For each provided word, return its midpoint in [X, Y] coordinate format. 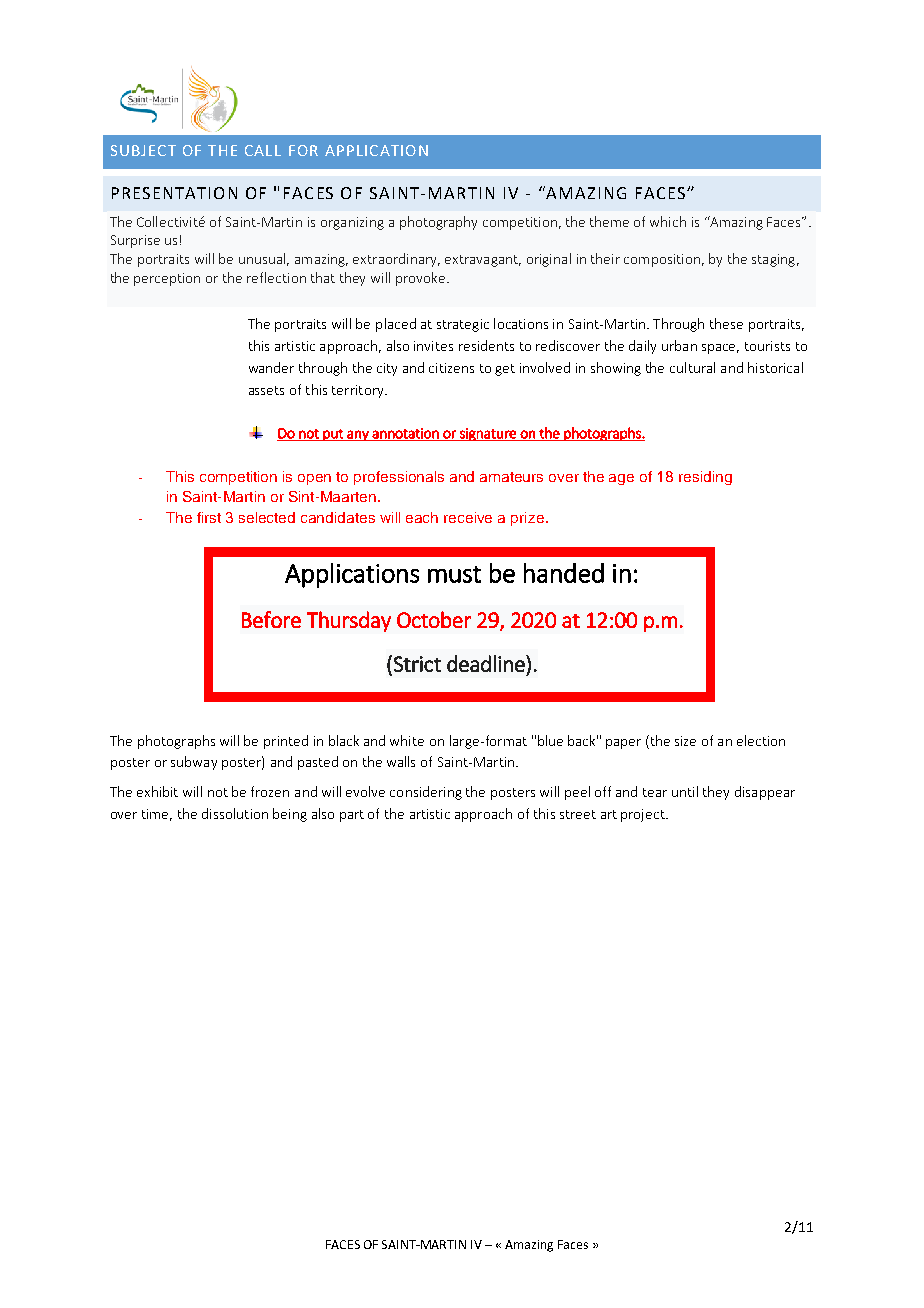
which [668, 221]
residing [705, 478]
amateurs [511, 477]
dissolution [235, 813]
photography [438, 223]
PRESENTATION [174, 193]
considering [426, 793]
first [209, 517]
